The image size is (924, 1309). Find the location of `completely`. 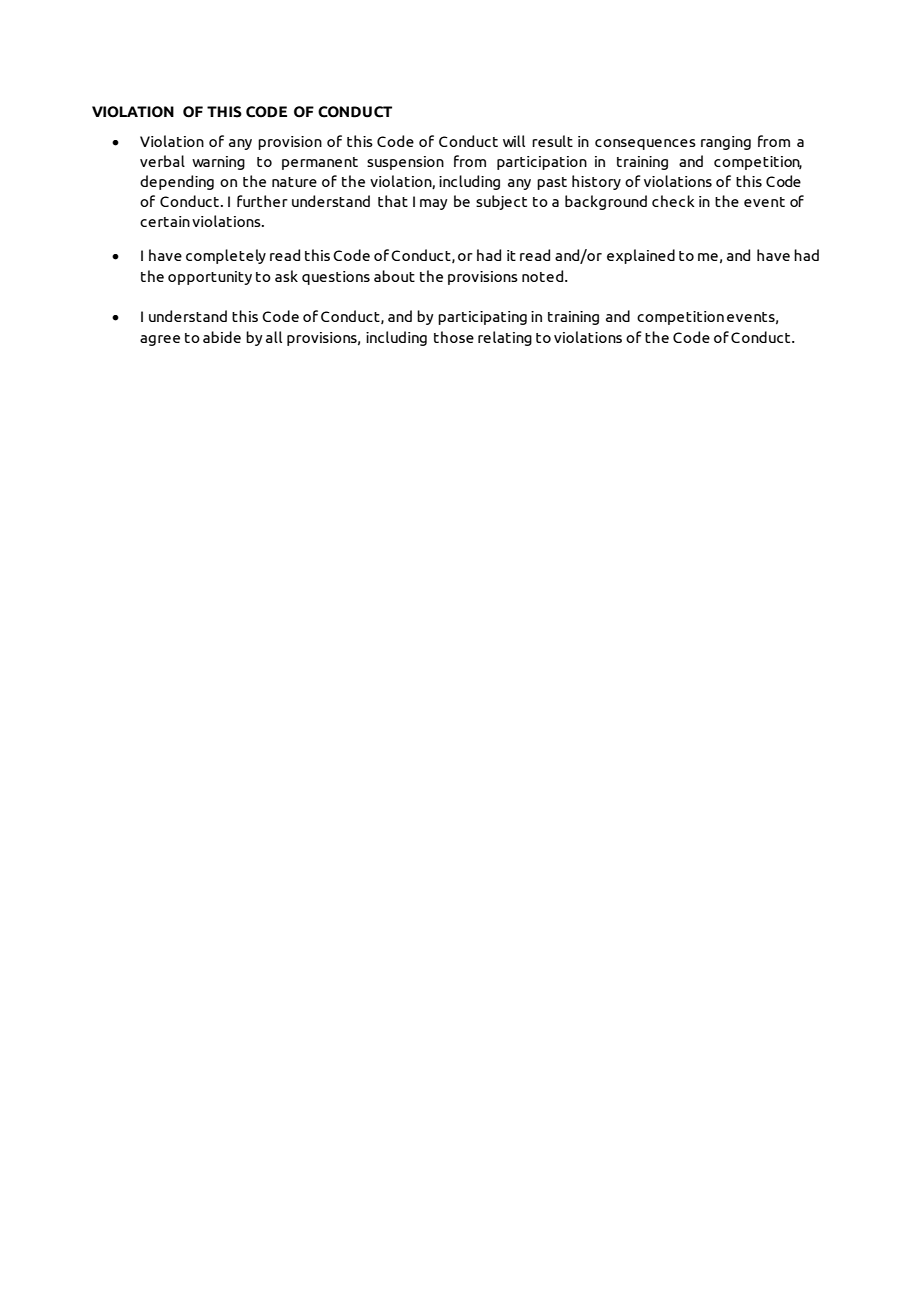

completely is located at coordinates (226, 256).
